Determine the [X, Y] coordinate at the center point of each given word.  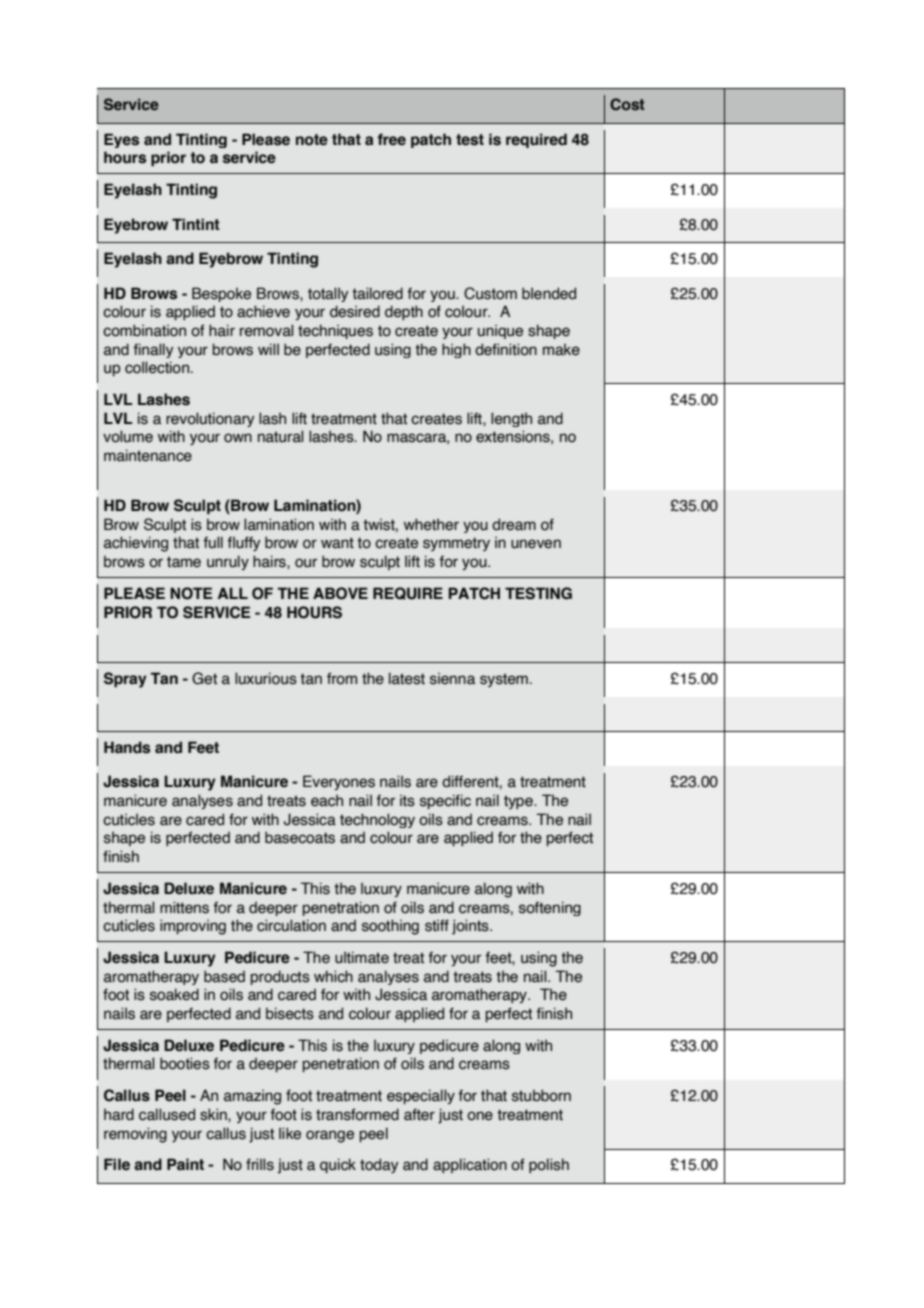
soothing [390, 927]
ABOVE [340, 593]
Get [204, 678]
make [561, 350]
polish [549, 1165]
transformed [357, 1114]
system [504, 680]
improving [193, 927]
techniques [335, 331]
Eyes [121, 140]
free [391, 139]
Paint [185, 1164]
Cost [627, 104]
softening [550, 908]
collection [158, 367]
